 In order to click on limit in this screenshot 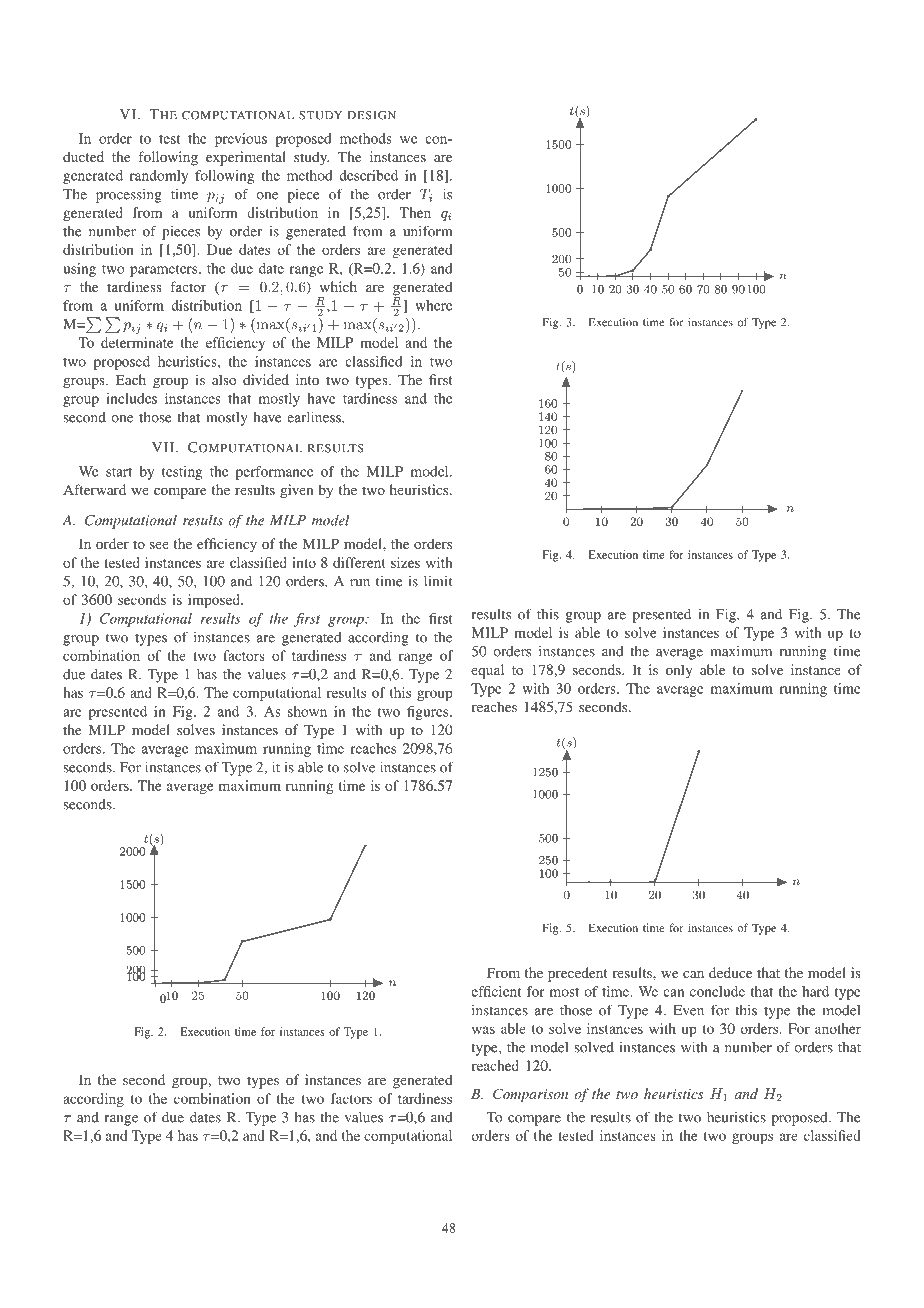, I will do `click(438, 581)`.
